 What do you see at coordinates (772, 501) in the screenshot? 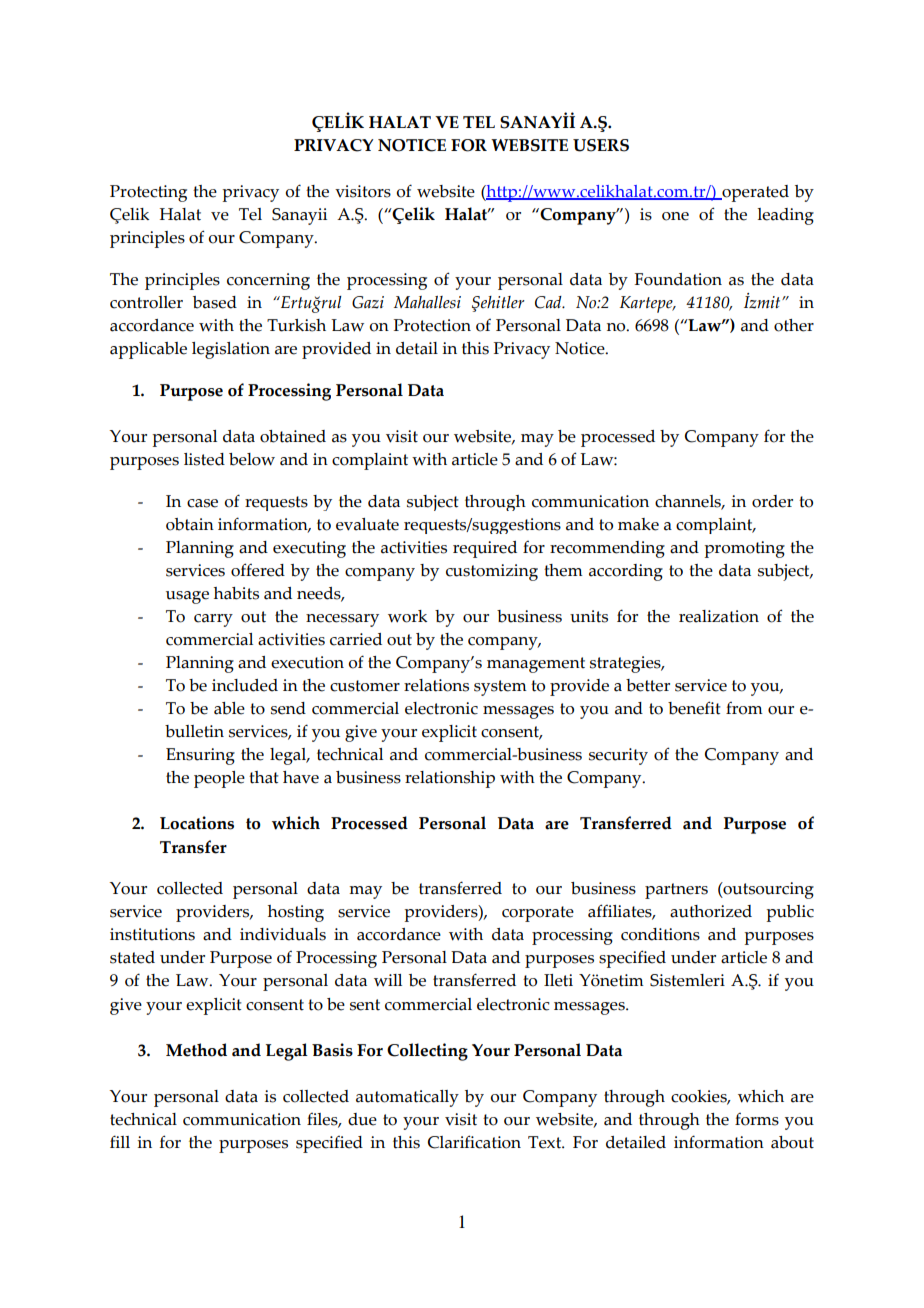
I see `order` at bounding box center [772, 501].
